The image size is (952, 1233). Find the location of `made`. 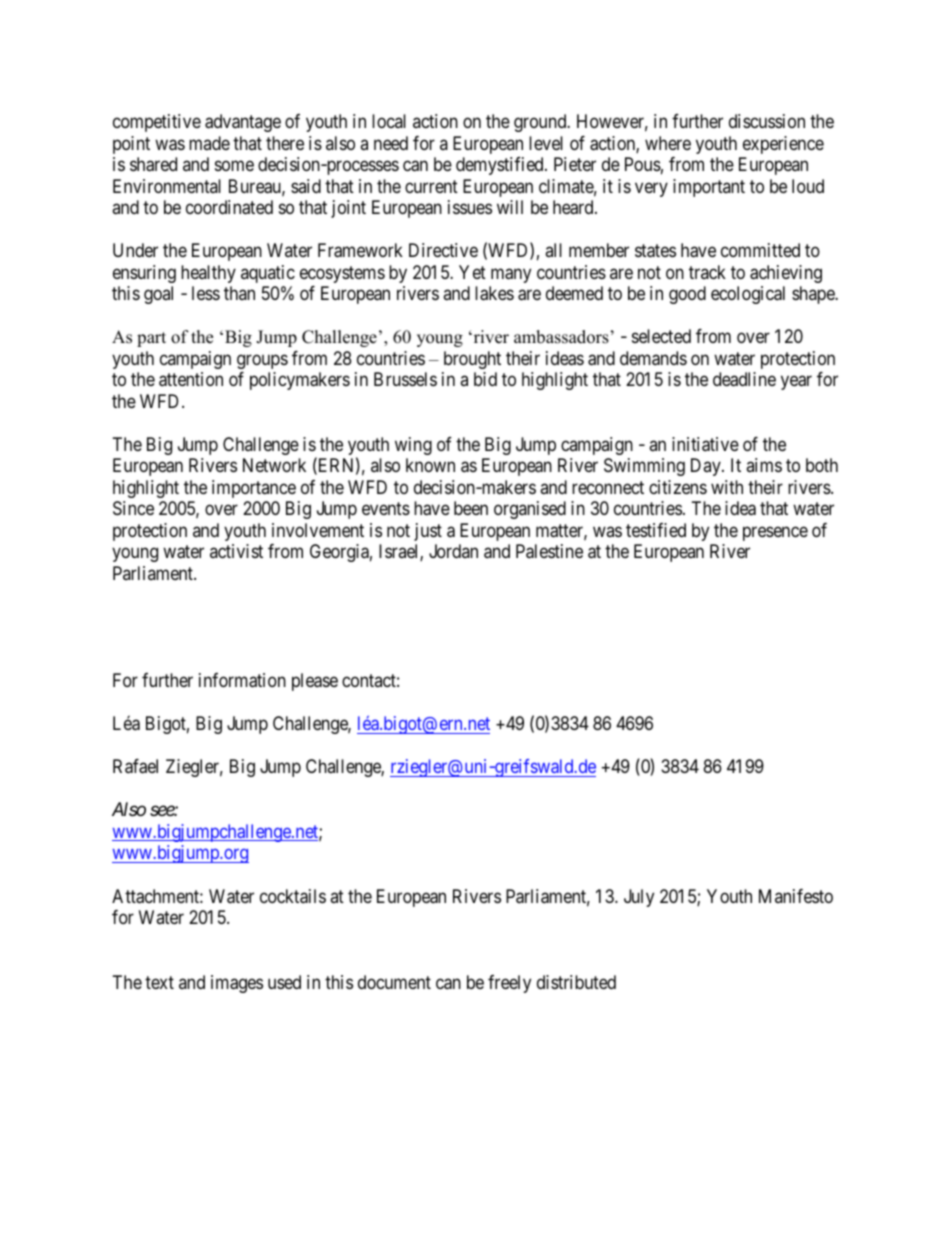

made is located at coordinates (209, 143).
